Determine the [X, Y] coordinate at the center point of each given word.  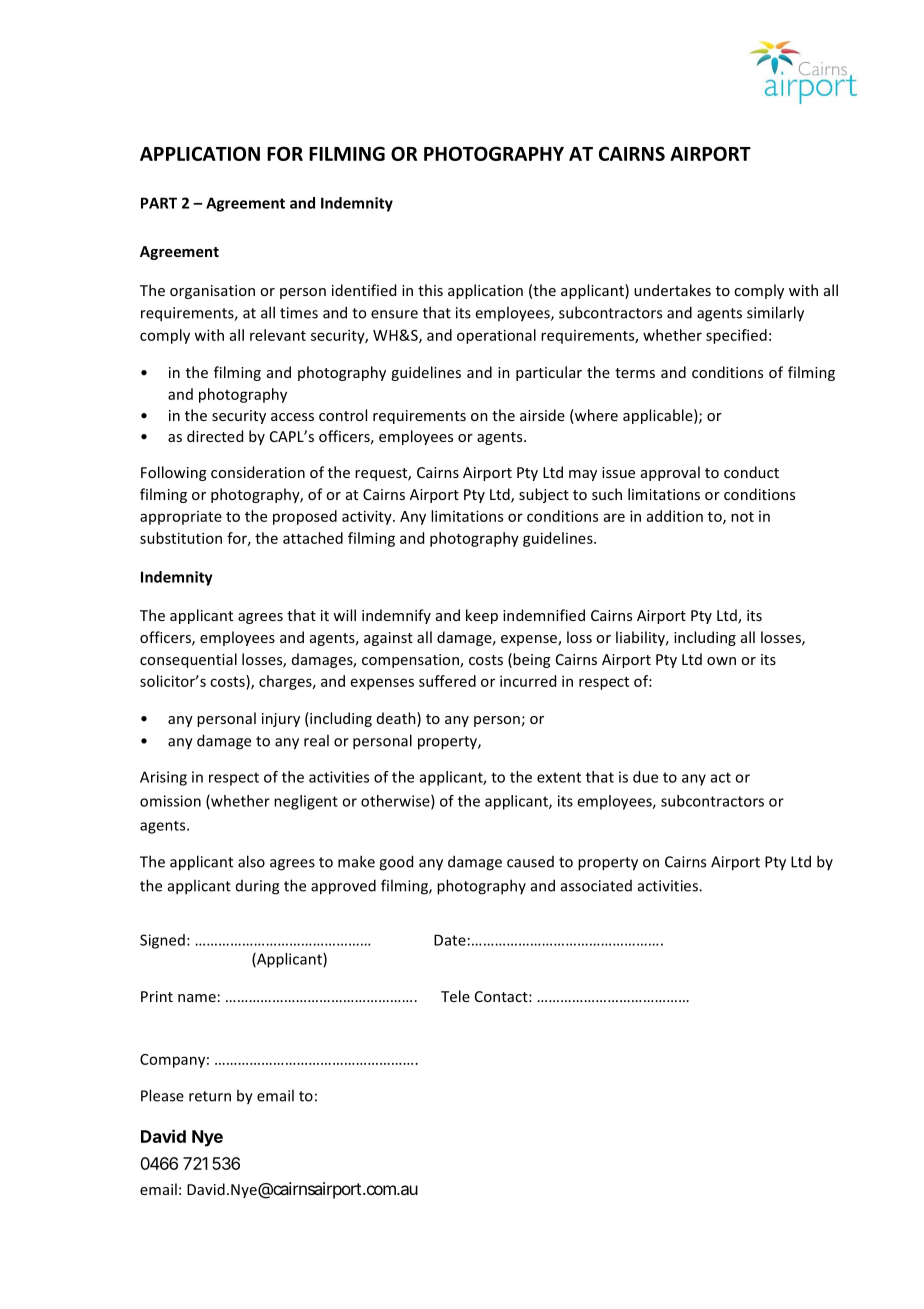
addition [675, 516]
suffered [447, 681]
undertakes [672, 290]
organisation [212, 292]
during [257, 887]
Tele [455, 996]
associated [596, 886]
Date [450, 940]
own [721, 661]
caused [530, 862]
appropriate [181, 518]
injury [281, 720]
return [210, 1096]
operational [496, 336]
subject [544, 495]
